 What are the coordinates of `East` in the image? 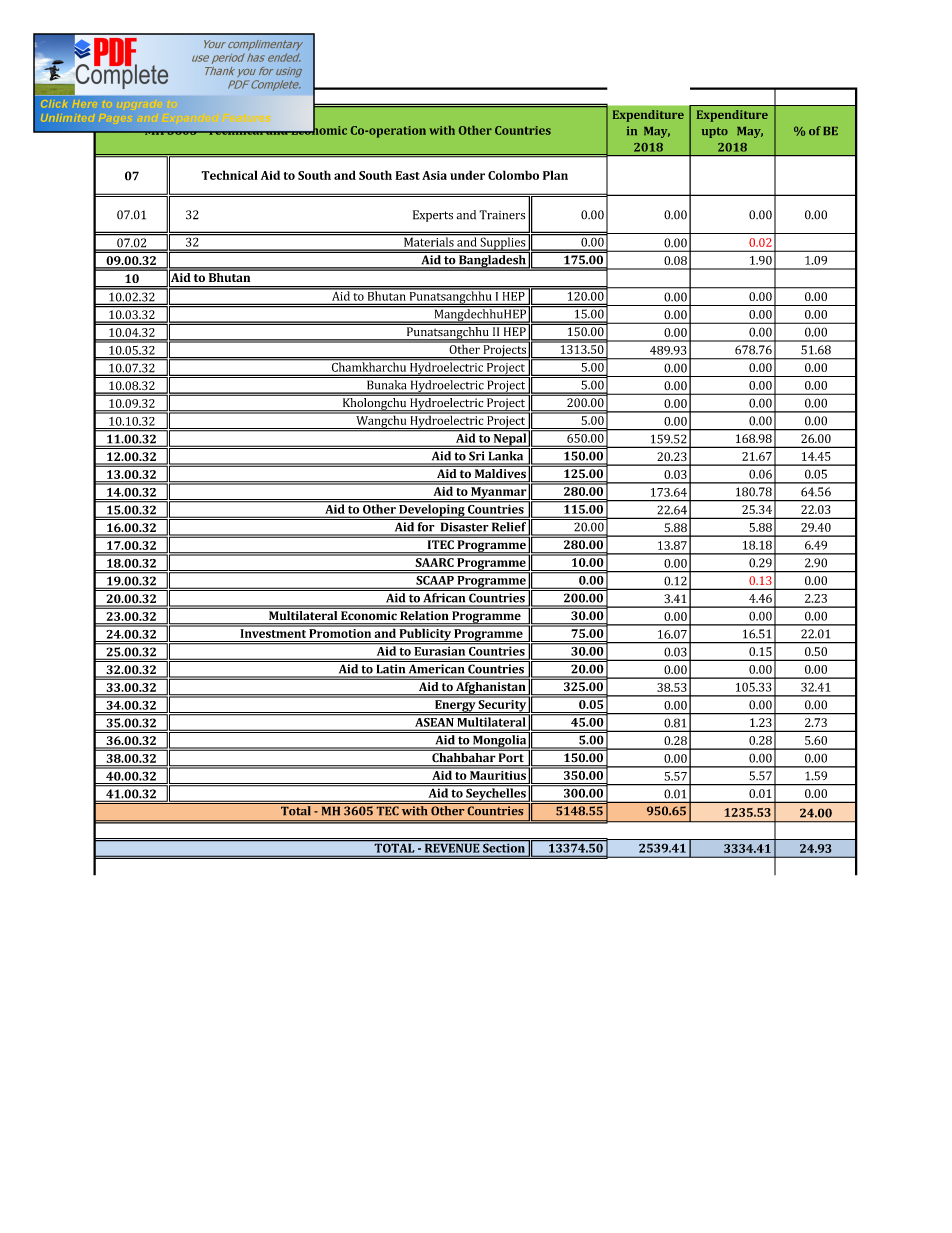 It's located at (407, 175).
